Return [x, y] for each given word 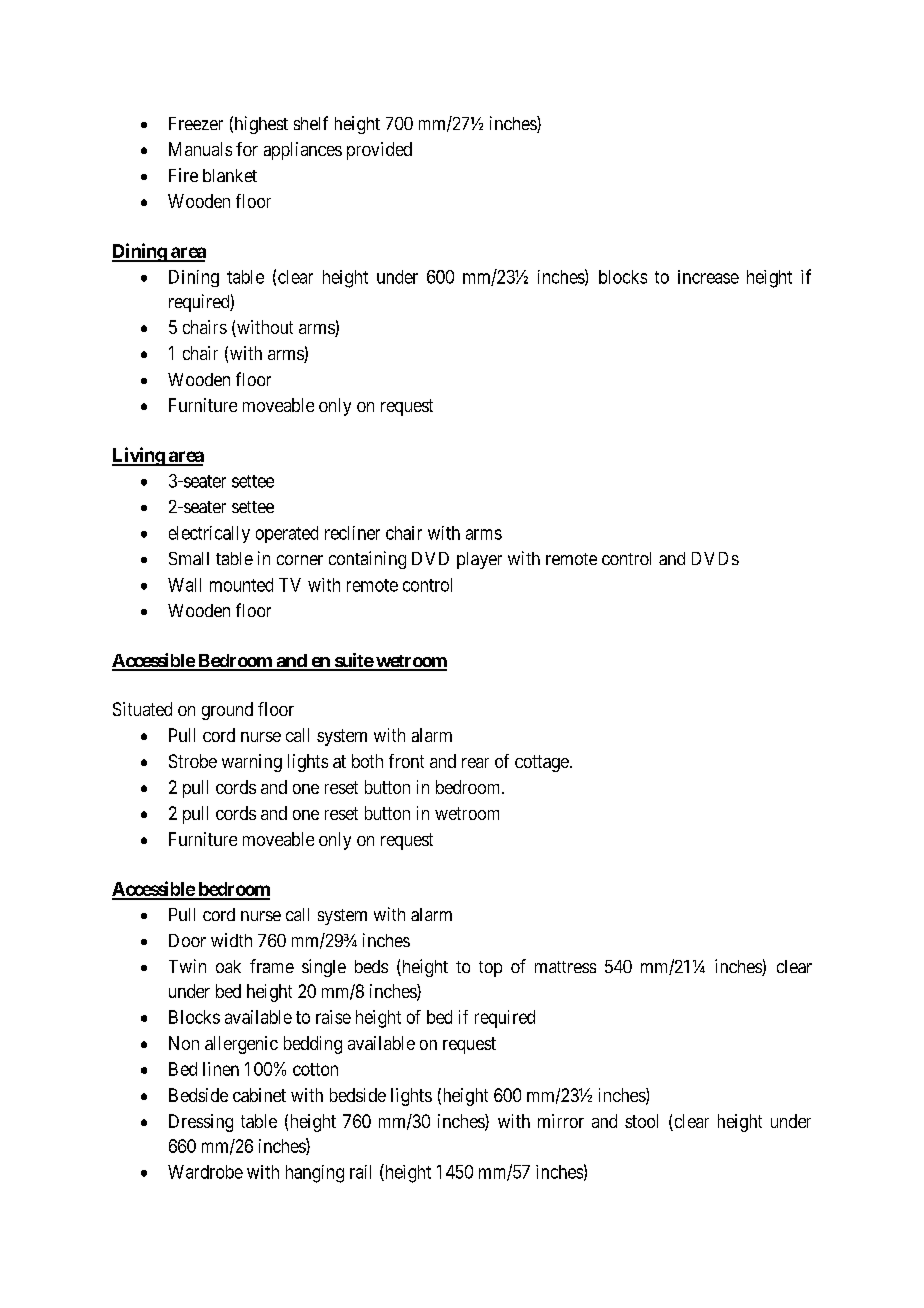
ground [227, 711]
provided [379, 151]
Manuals [200, 149]
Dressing [201, 1123]
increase [708, 277]
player [479, 560]
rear [475, 763]
